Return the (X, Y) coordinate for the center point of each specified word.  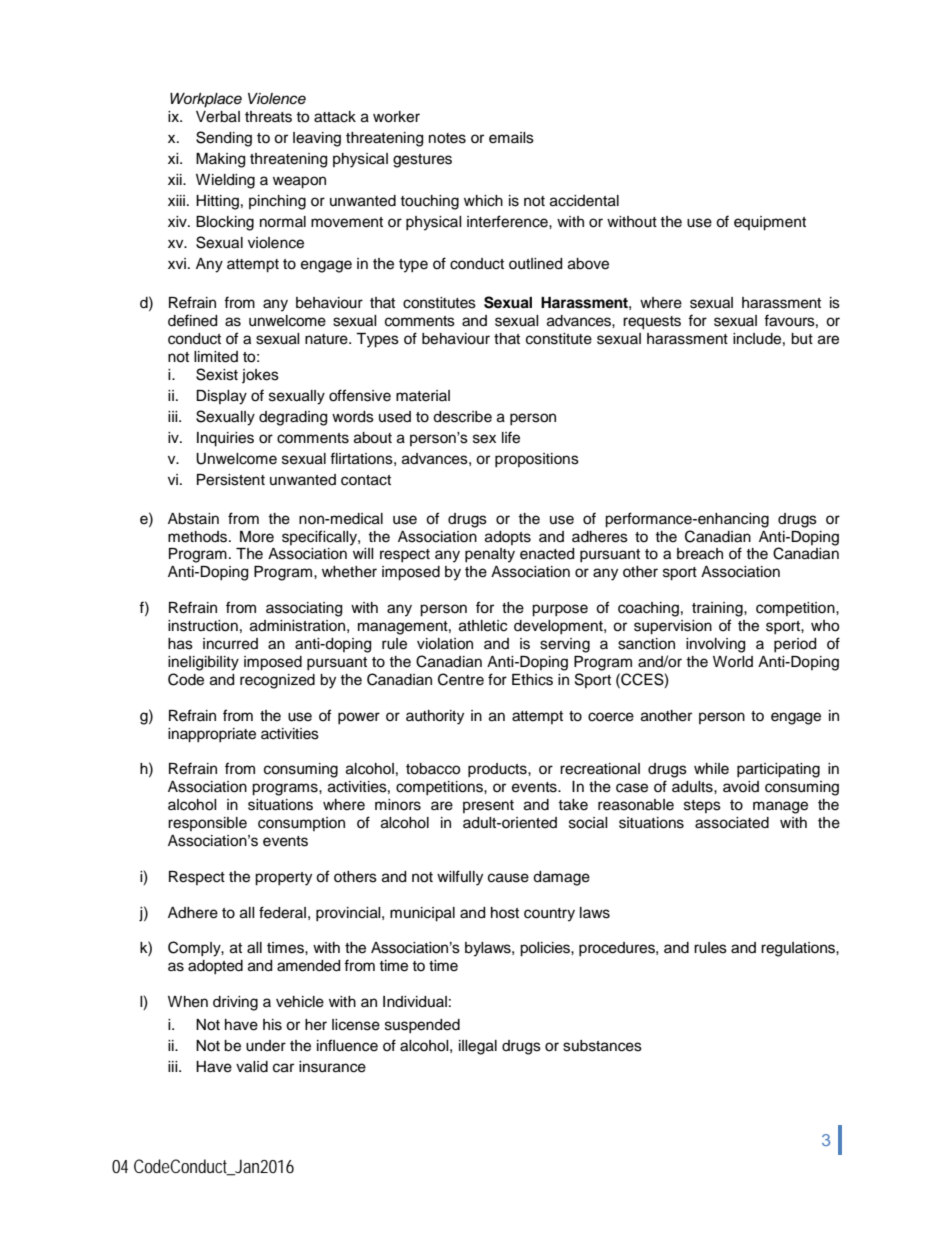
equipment (770, 223)
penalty (490, 555)
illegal (478, 1047)
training (718, 609)
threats (268, 117)
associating (304, 609)
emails (511, 138)
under (266, 1046)
